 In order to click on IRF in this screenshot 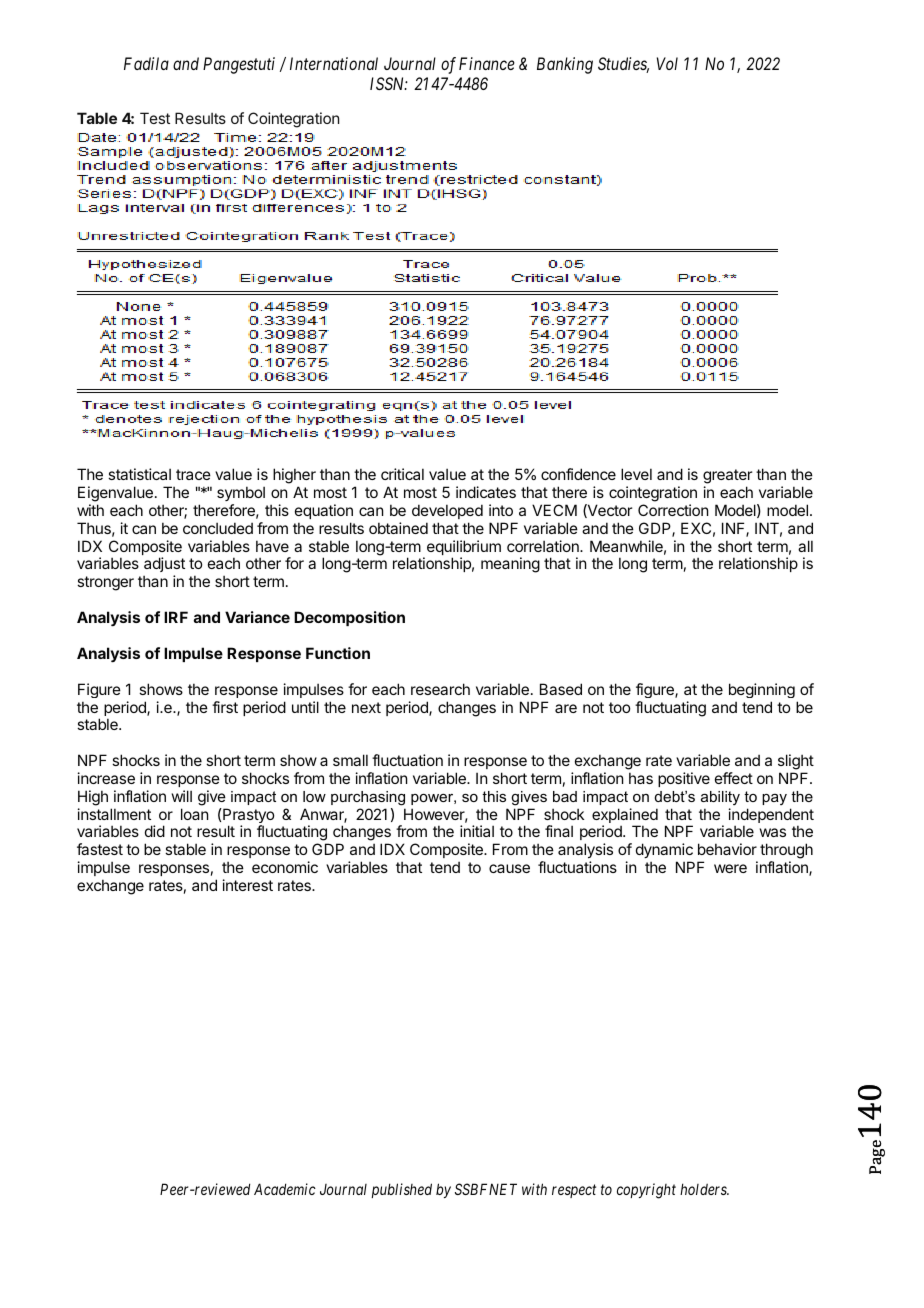, I will do `click(176, 617)`.
